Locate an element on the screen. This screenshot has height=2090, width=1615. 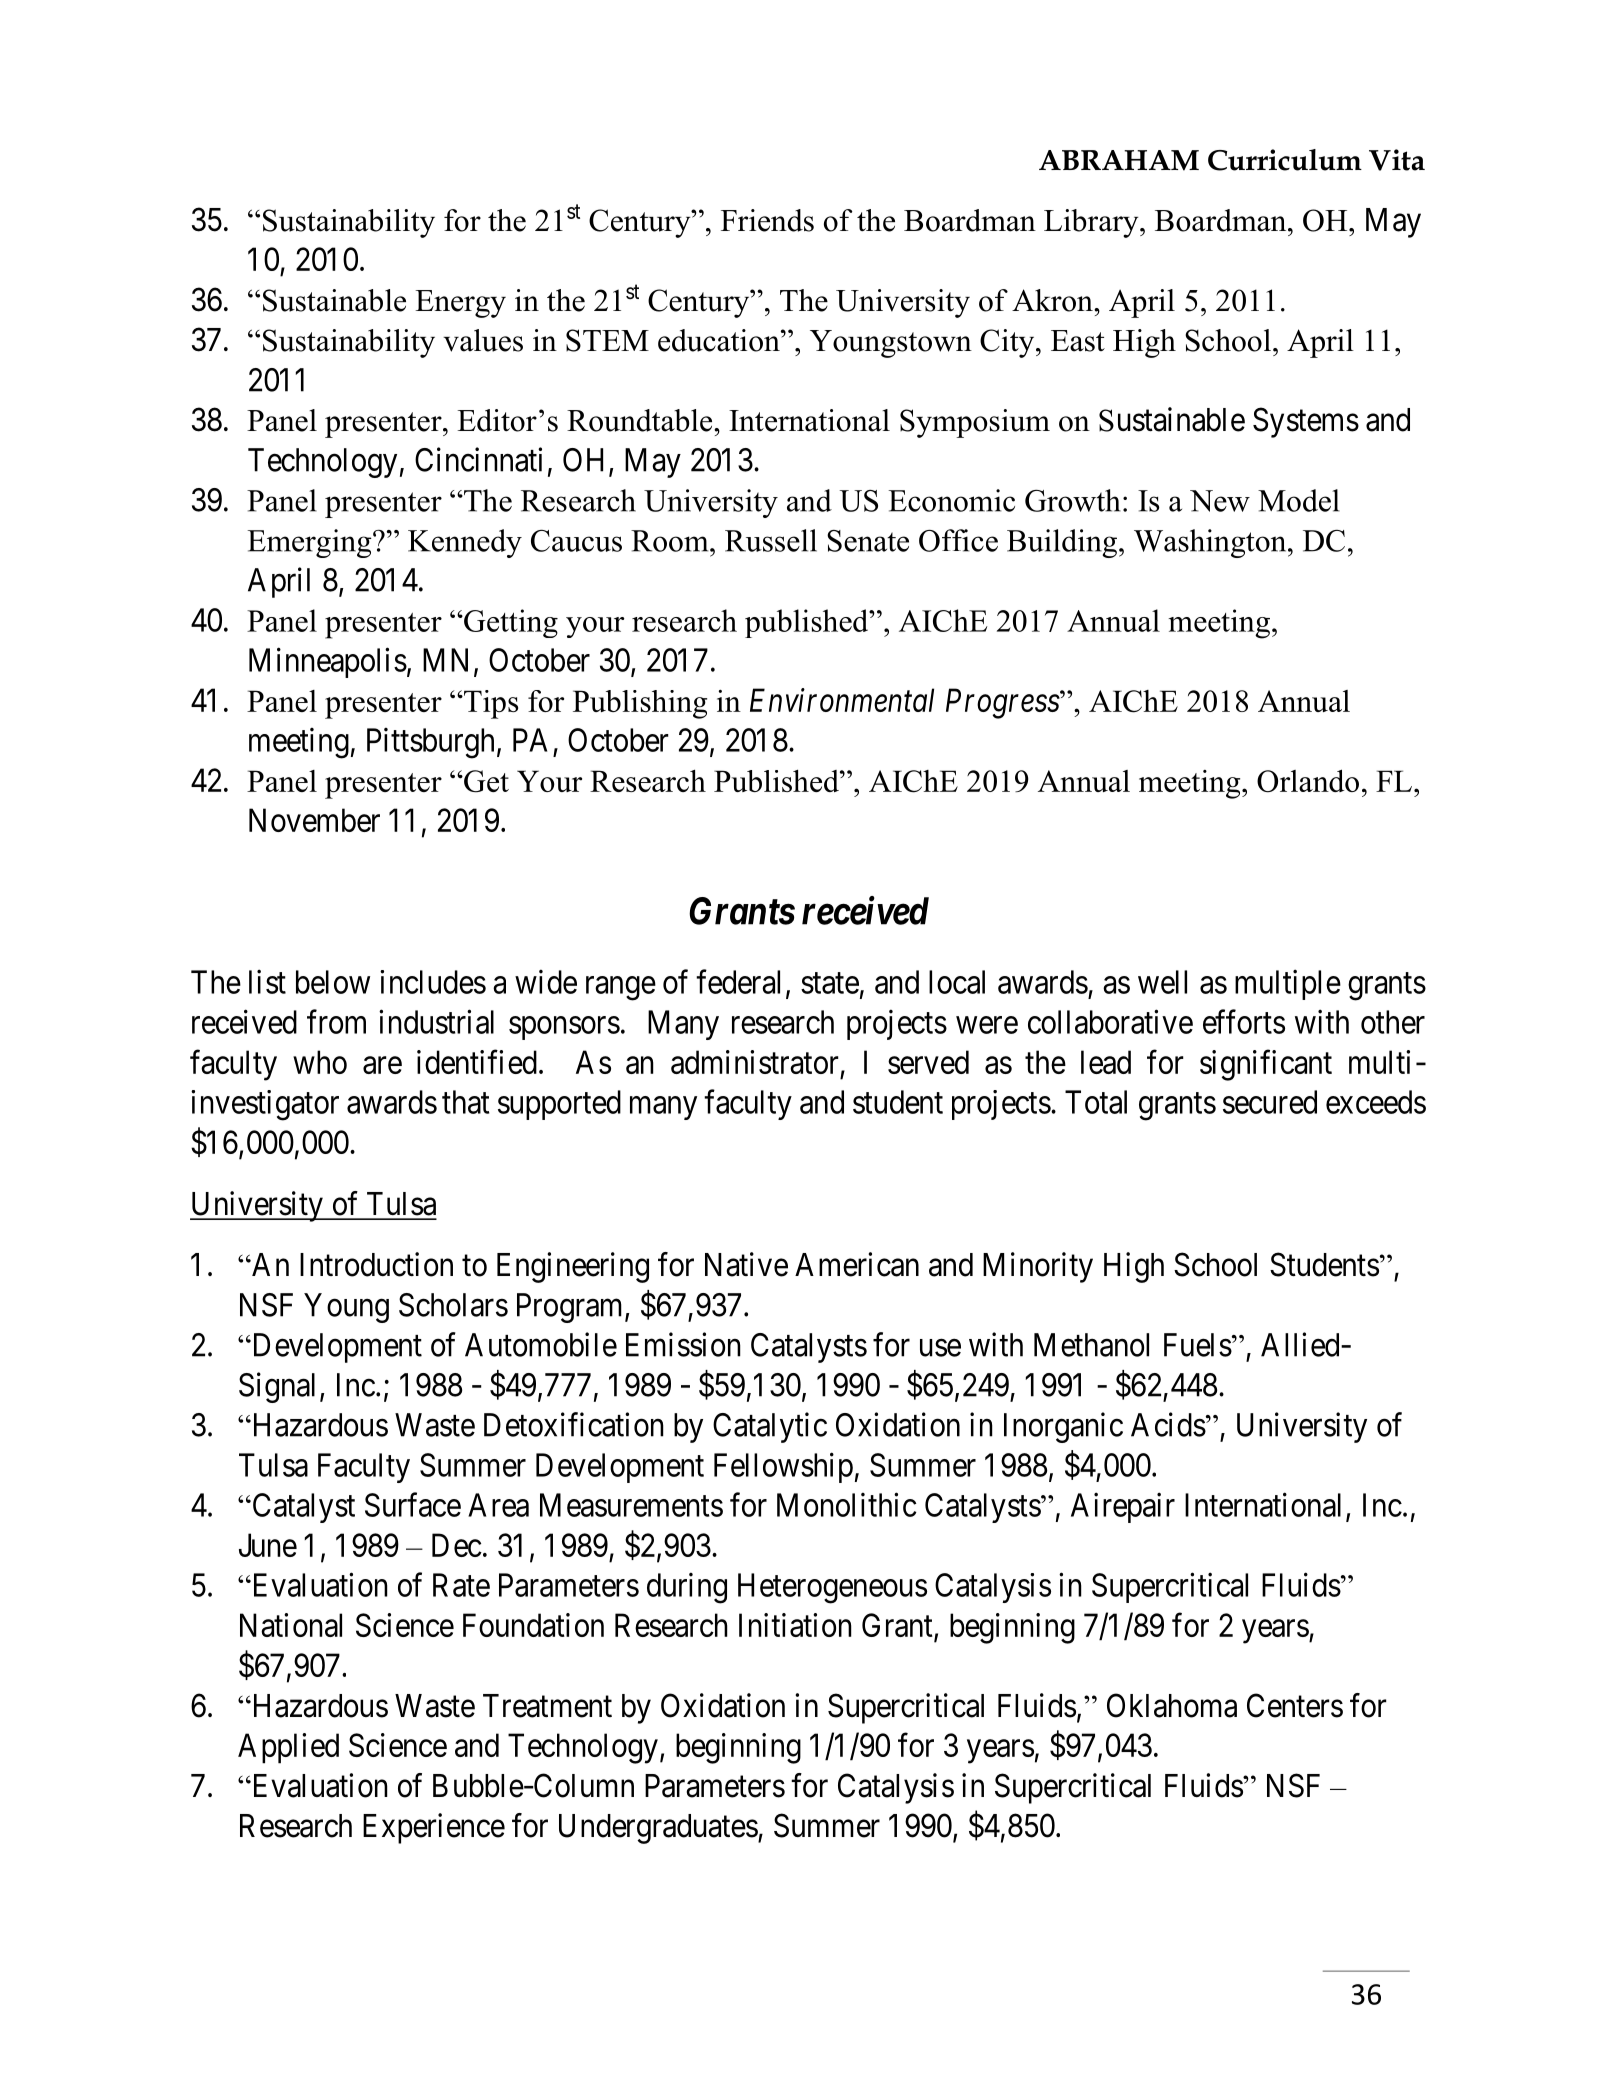
Curriculum is located at coordinates (1285, 160).
